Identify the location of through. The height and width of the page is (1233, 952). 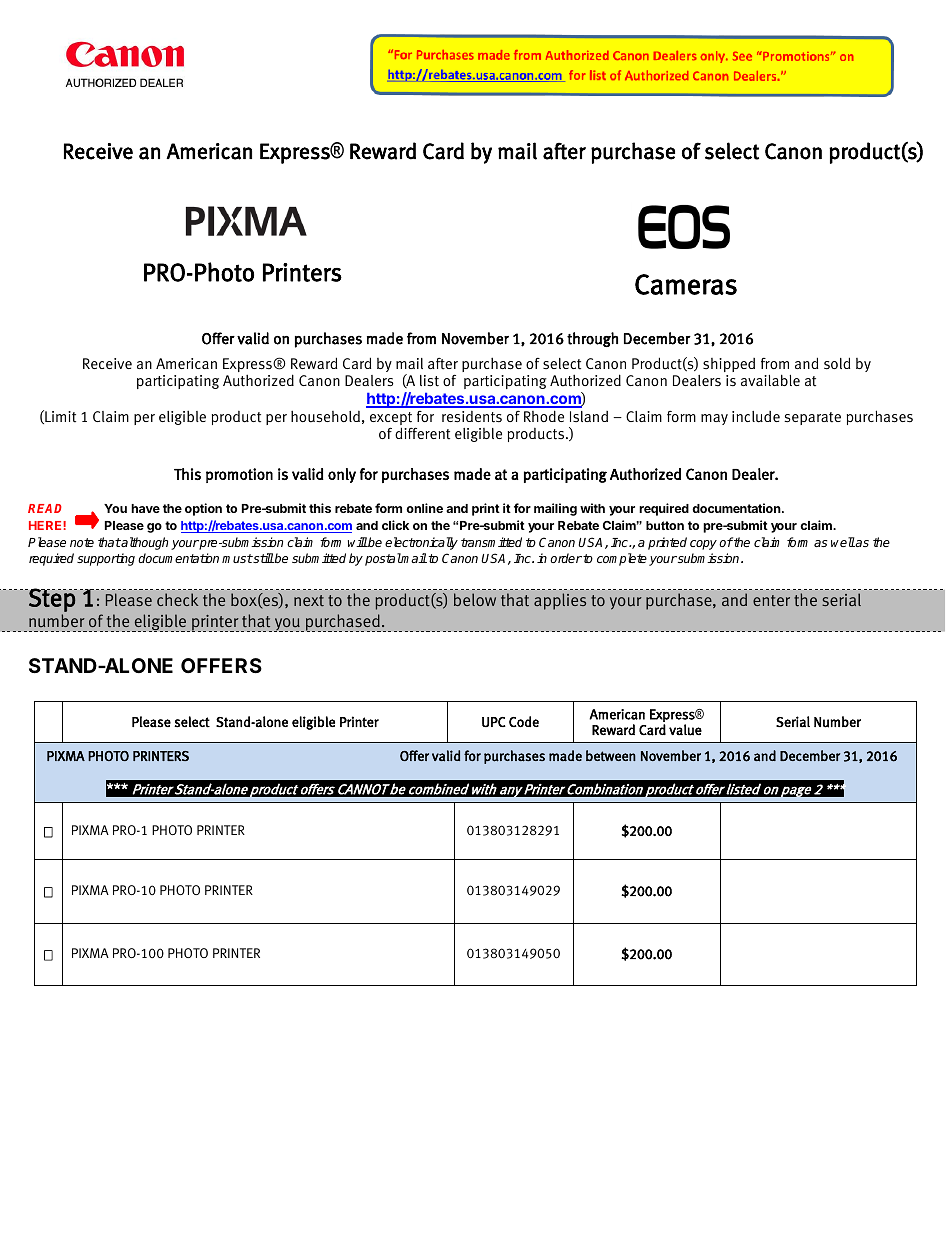
(592, 339).
